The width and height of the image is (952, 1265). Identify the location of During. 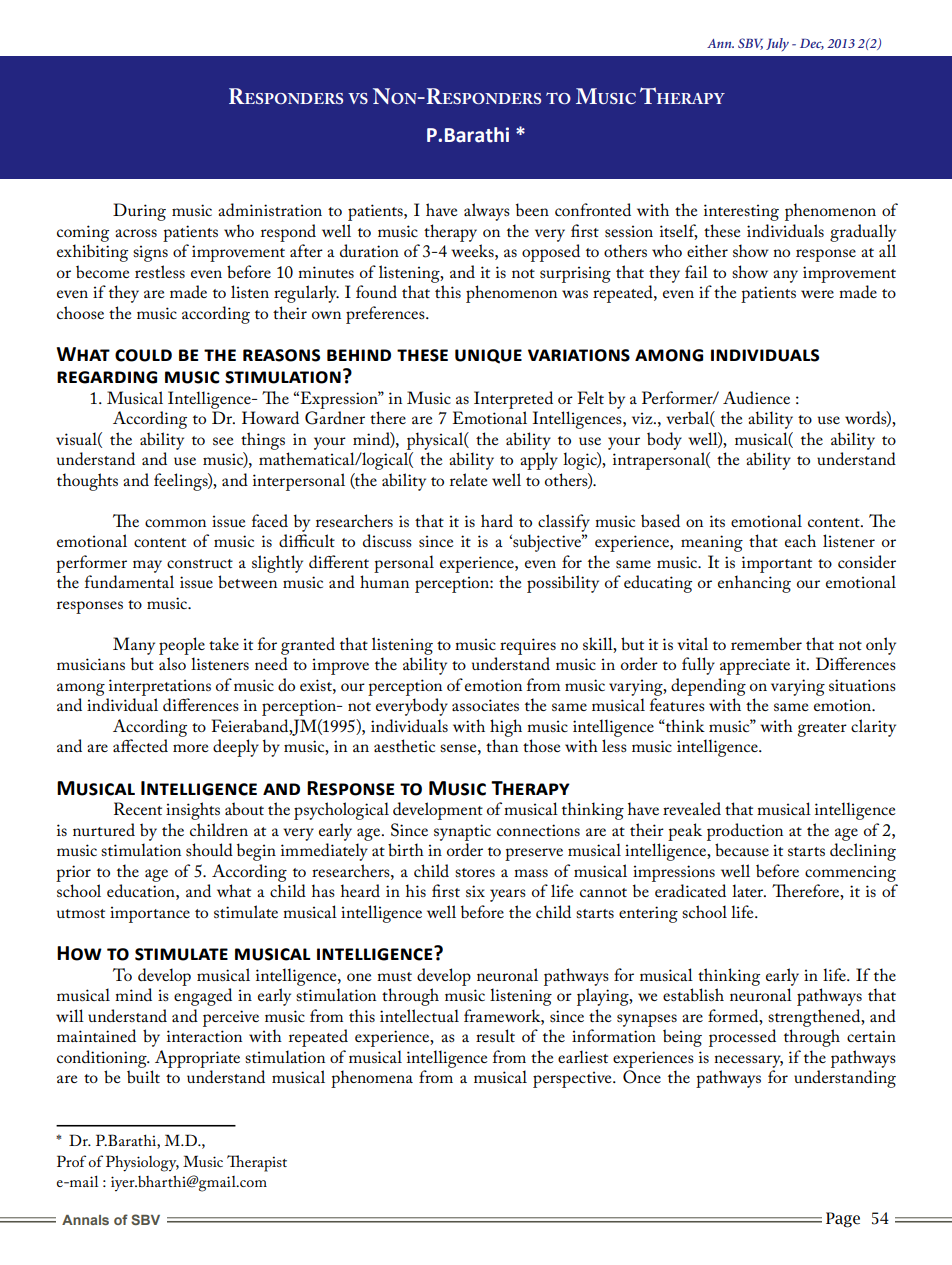
(139, 212).
